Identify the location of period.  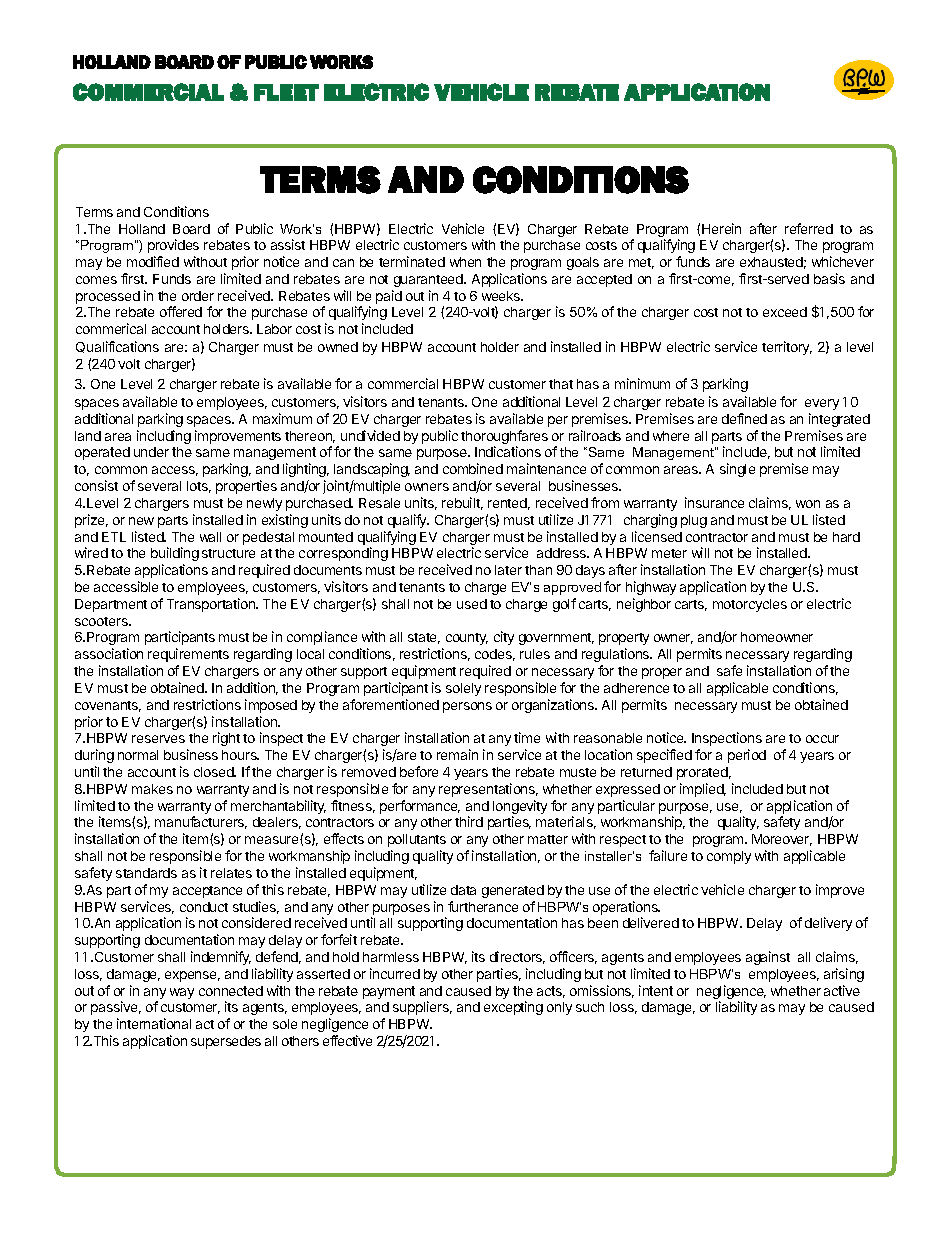
(747, 756).
